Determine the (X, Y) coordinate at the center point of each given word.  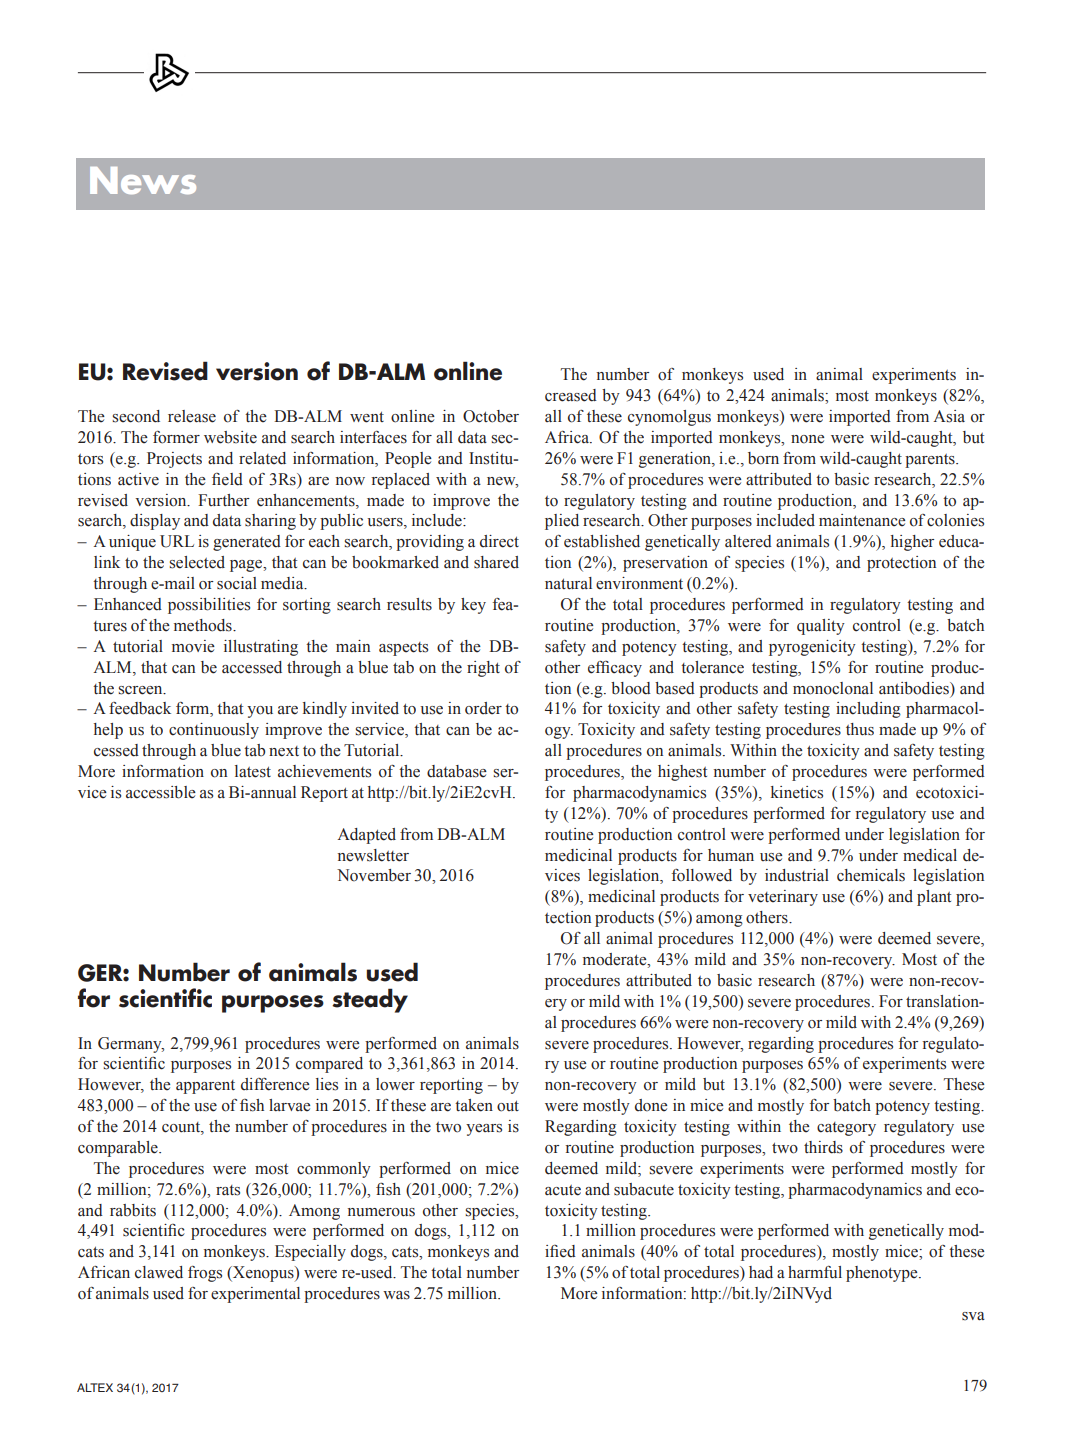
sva (973, 1316)
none (807, 439)
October (491, 416)
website (230, 437)
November (374, 875)
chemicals (871, 875)
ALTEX (95, 1387)
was (396, 1295)
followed (702, 875)
